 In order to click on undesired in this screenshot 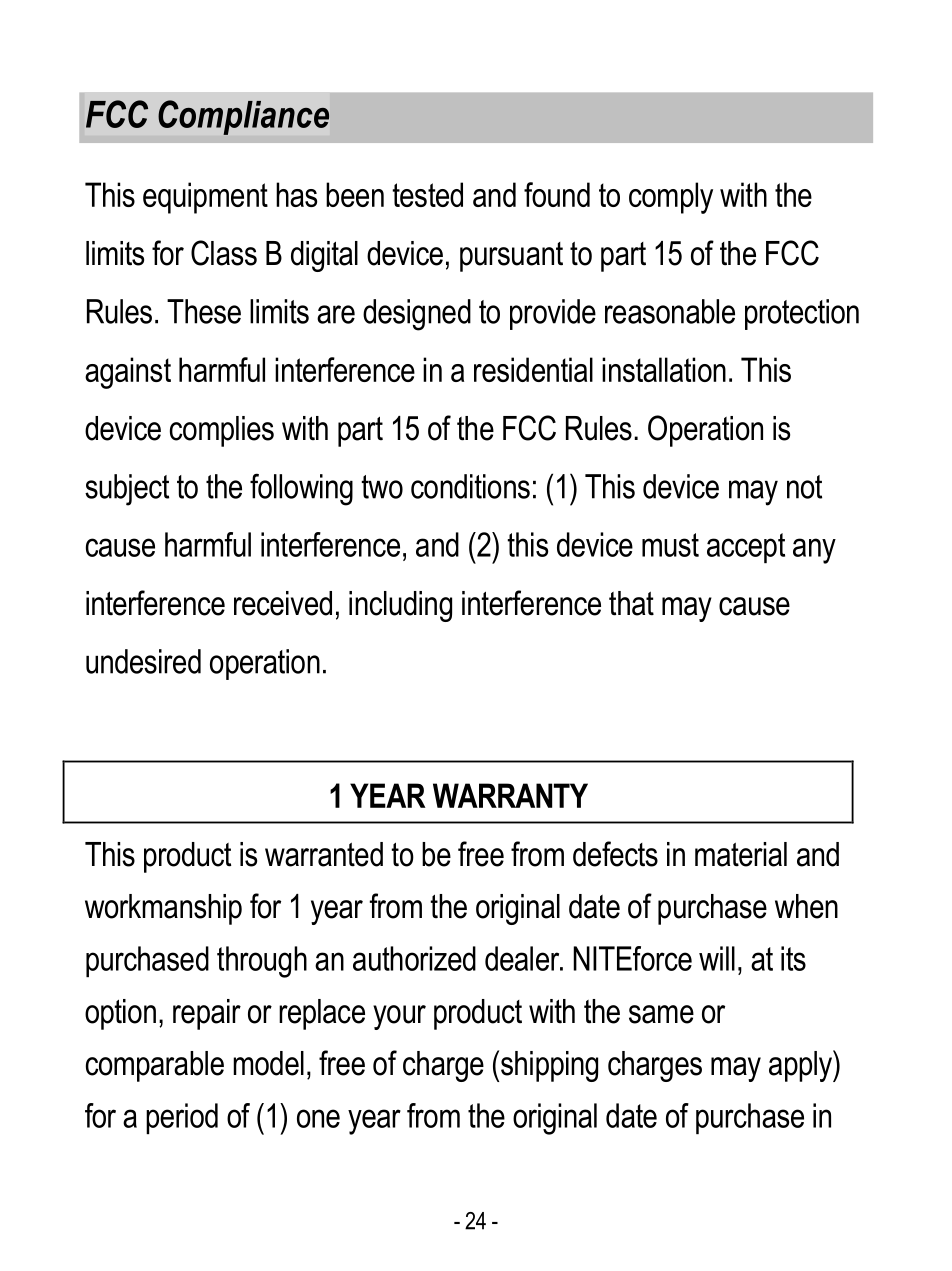, I will do `click(143, 661)`.
